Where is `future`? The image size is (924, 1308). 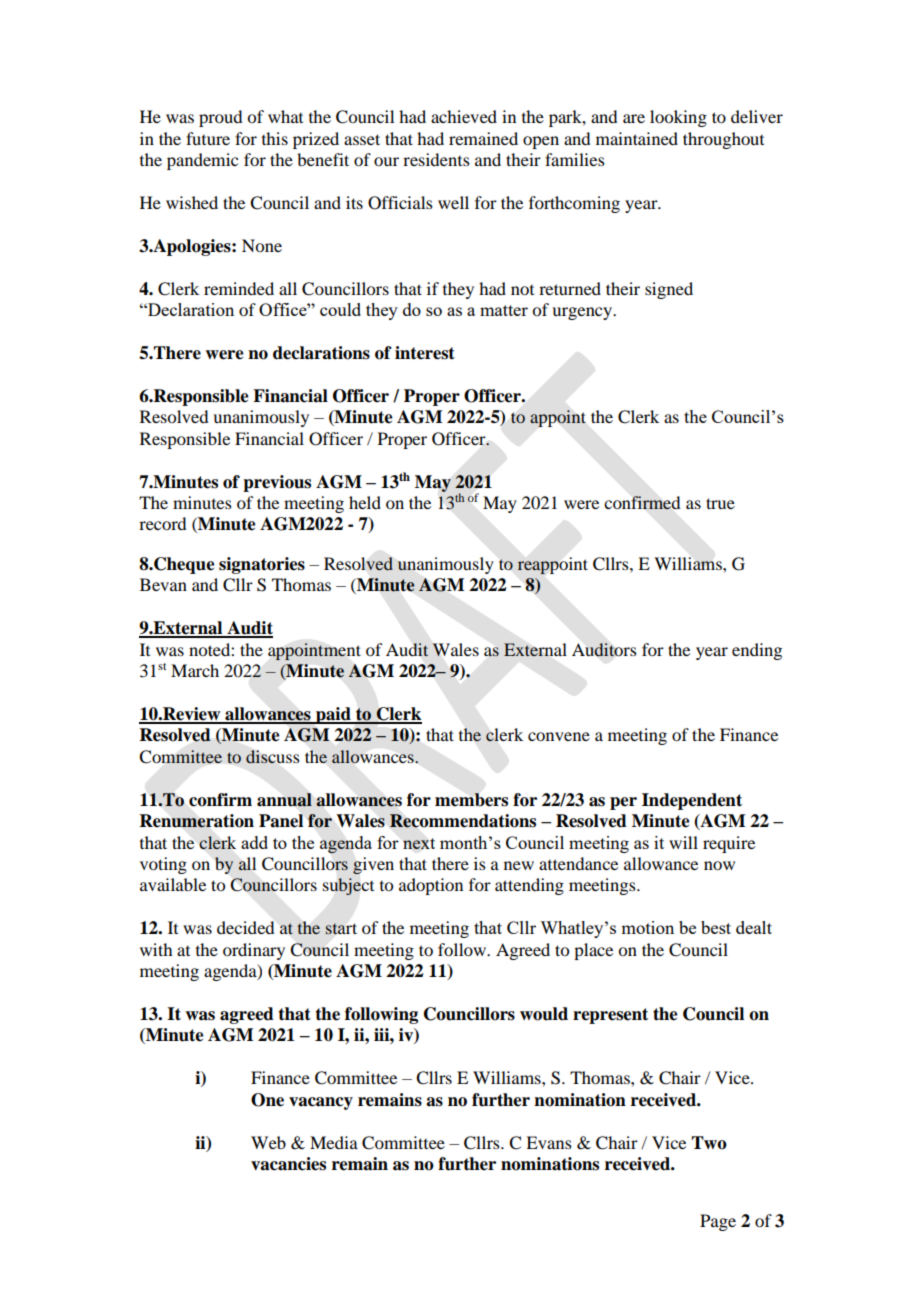 future is located at coordinates (208, 138).
